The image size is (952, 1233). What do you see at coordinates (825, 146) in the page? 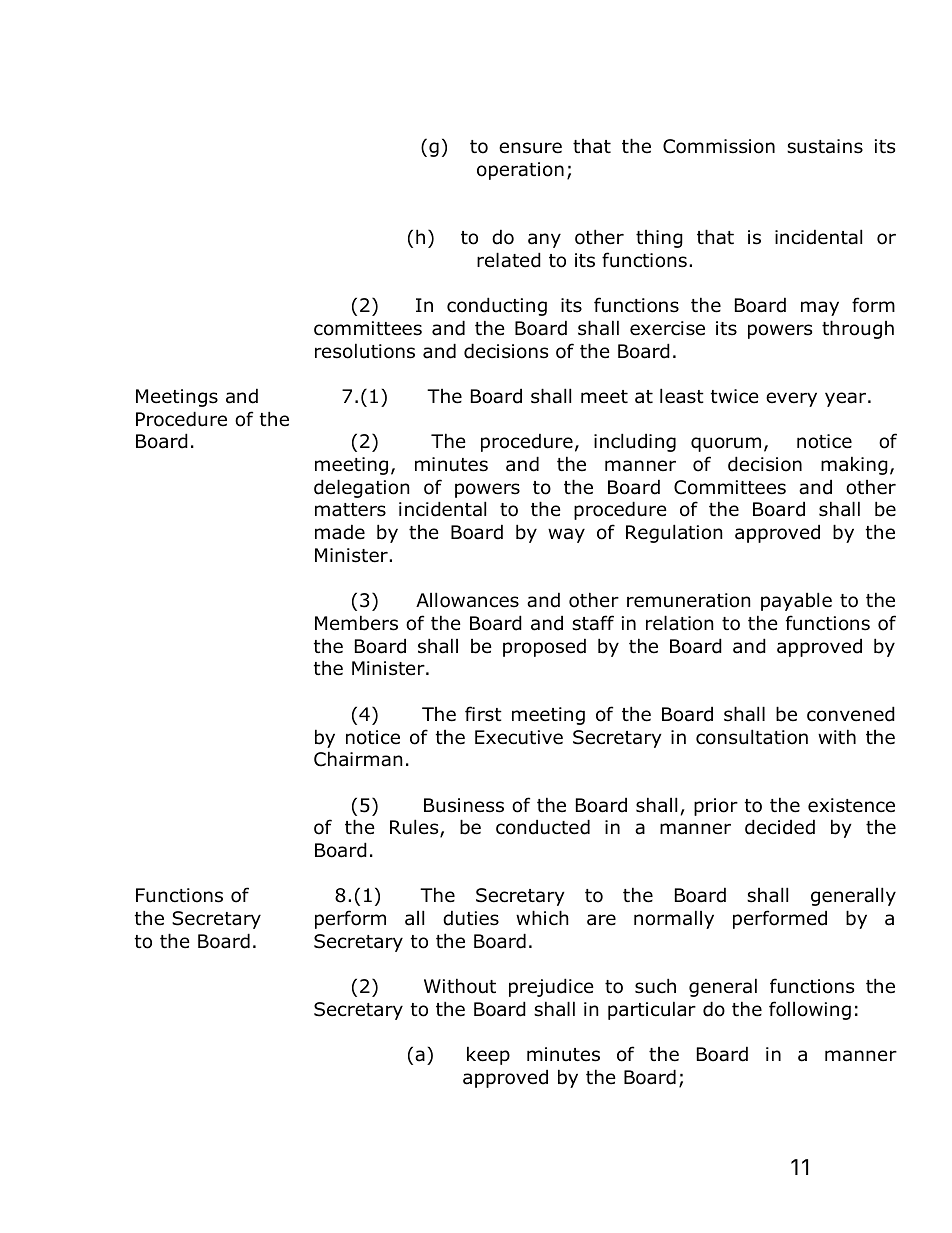
I see `sustains` at bounding box center [825, 146].
